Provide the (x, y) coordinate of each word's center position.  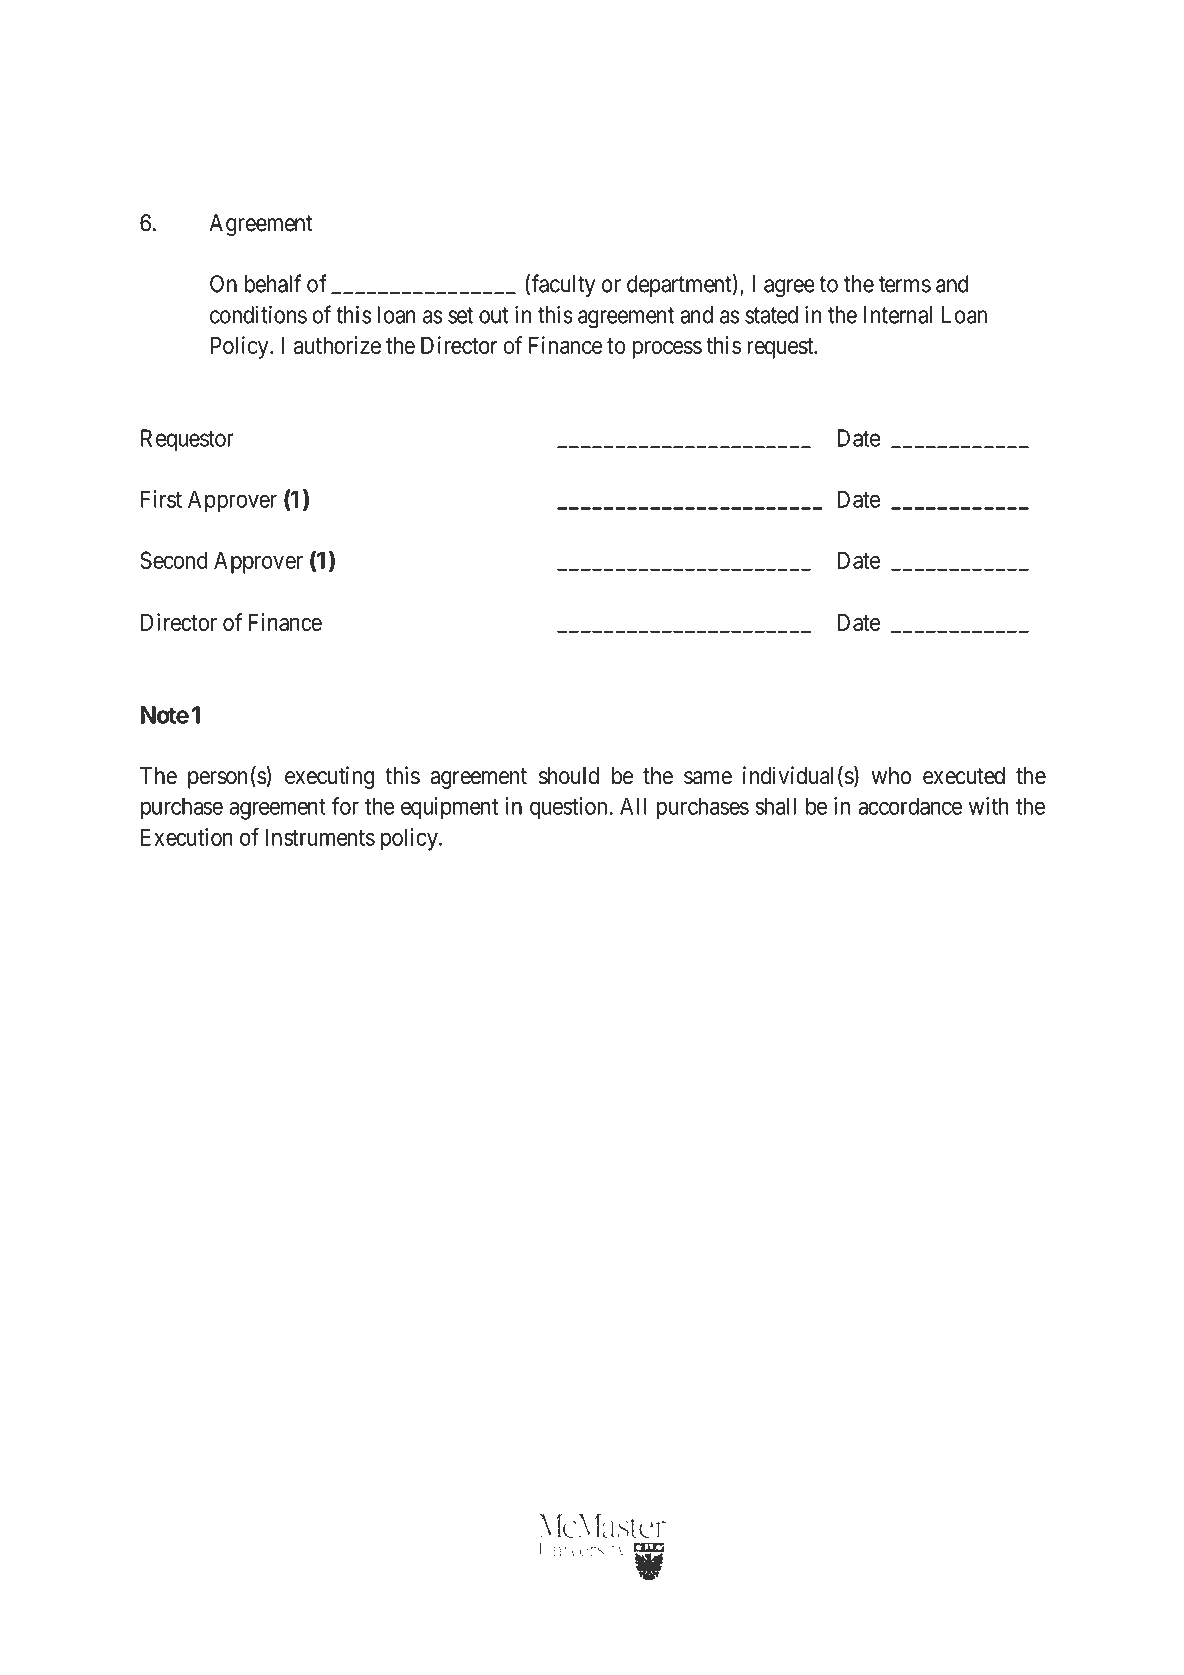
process (667, 350)
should (569, 776)
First (161, 499)
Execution (187, 837)
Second (174, 560)
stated (771, 315)
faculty (563, 285)
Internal (898, 315)
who (891, 776)
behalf (273, 283)
